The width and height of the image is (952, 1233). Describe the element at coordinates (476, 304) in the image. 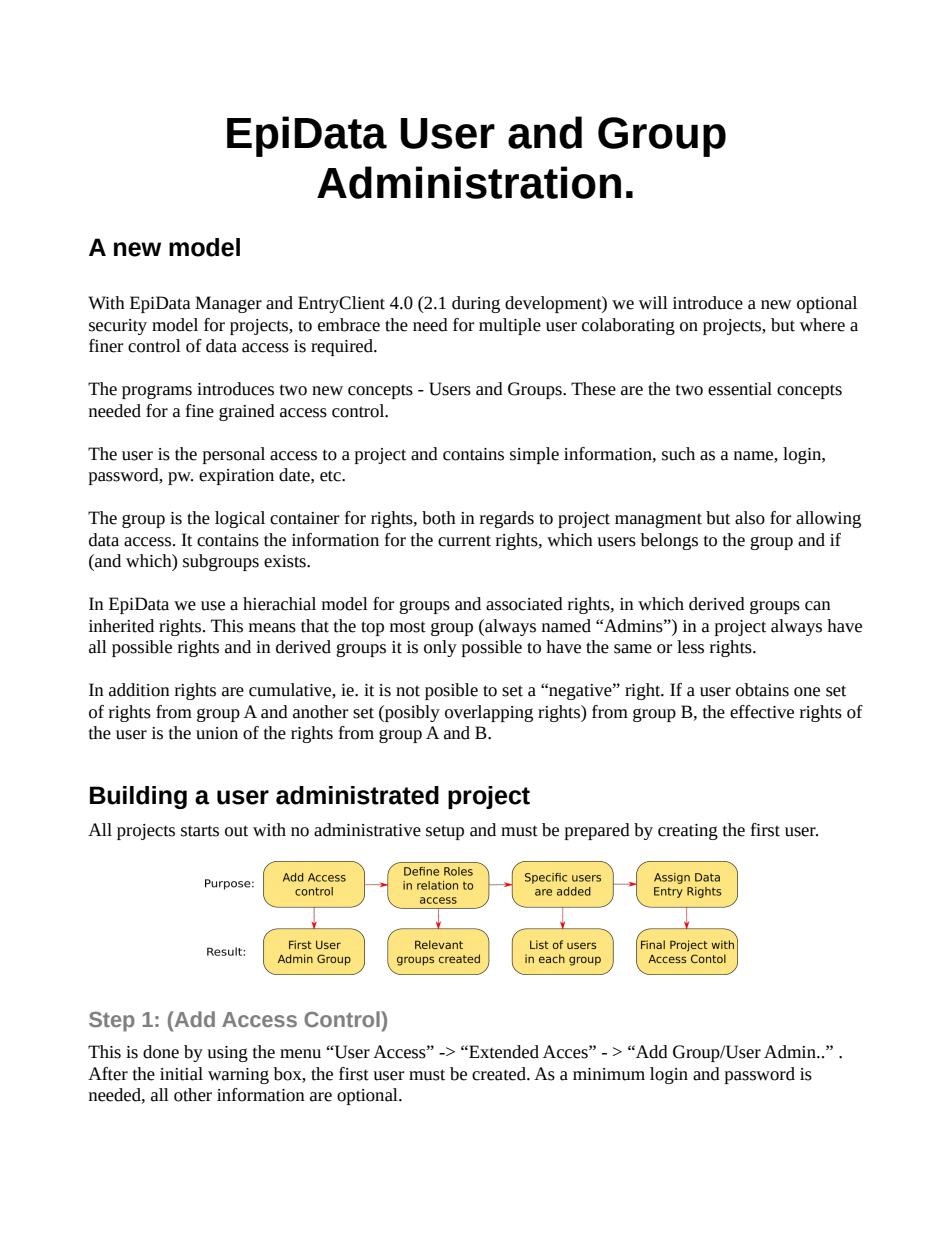

I see `during` at that location.
